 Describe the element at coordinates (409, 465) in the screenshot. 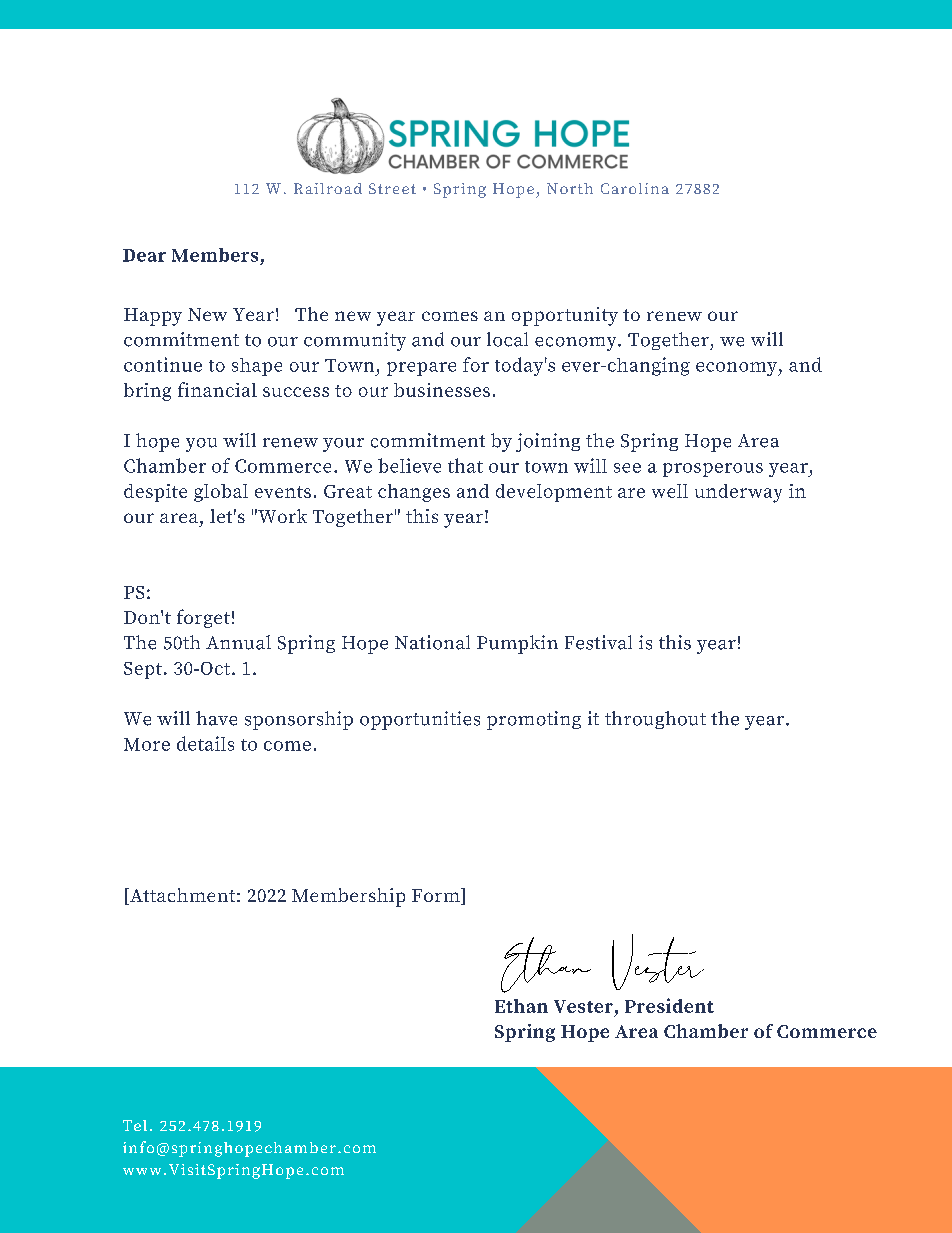

I see `believe` at that location.
